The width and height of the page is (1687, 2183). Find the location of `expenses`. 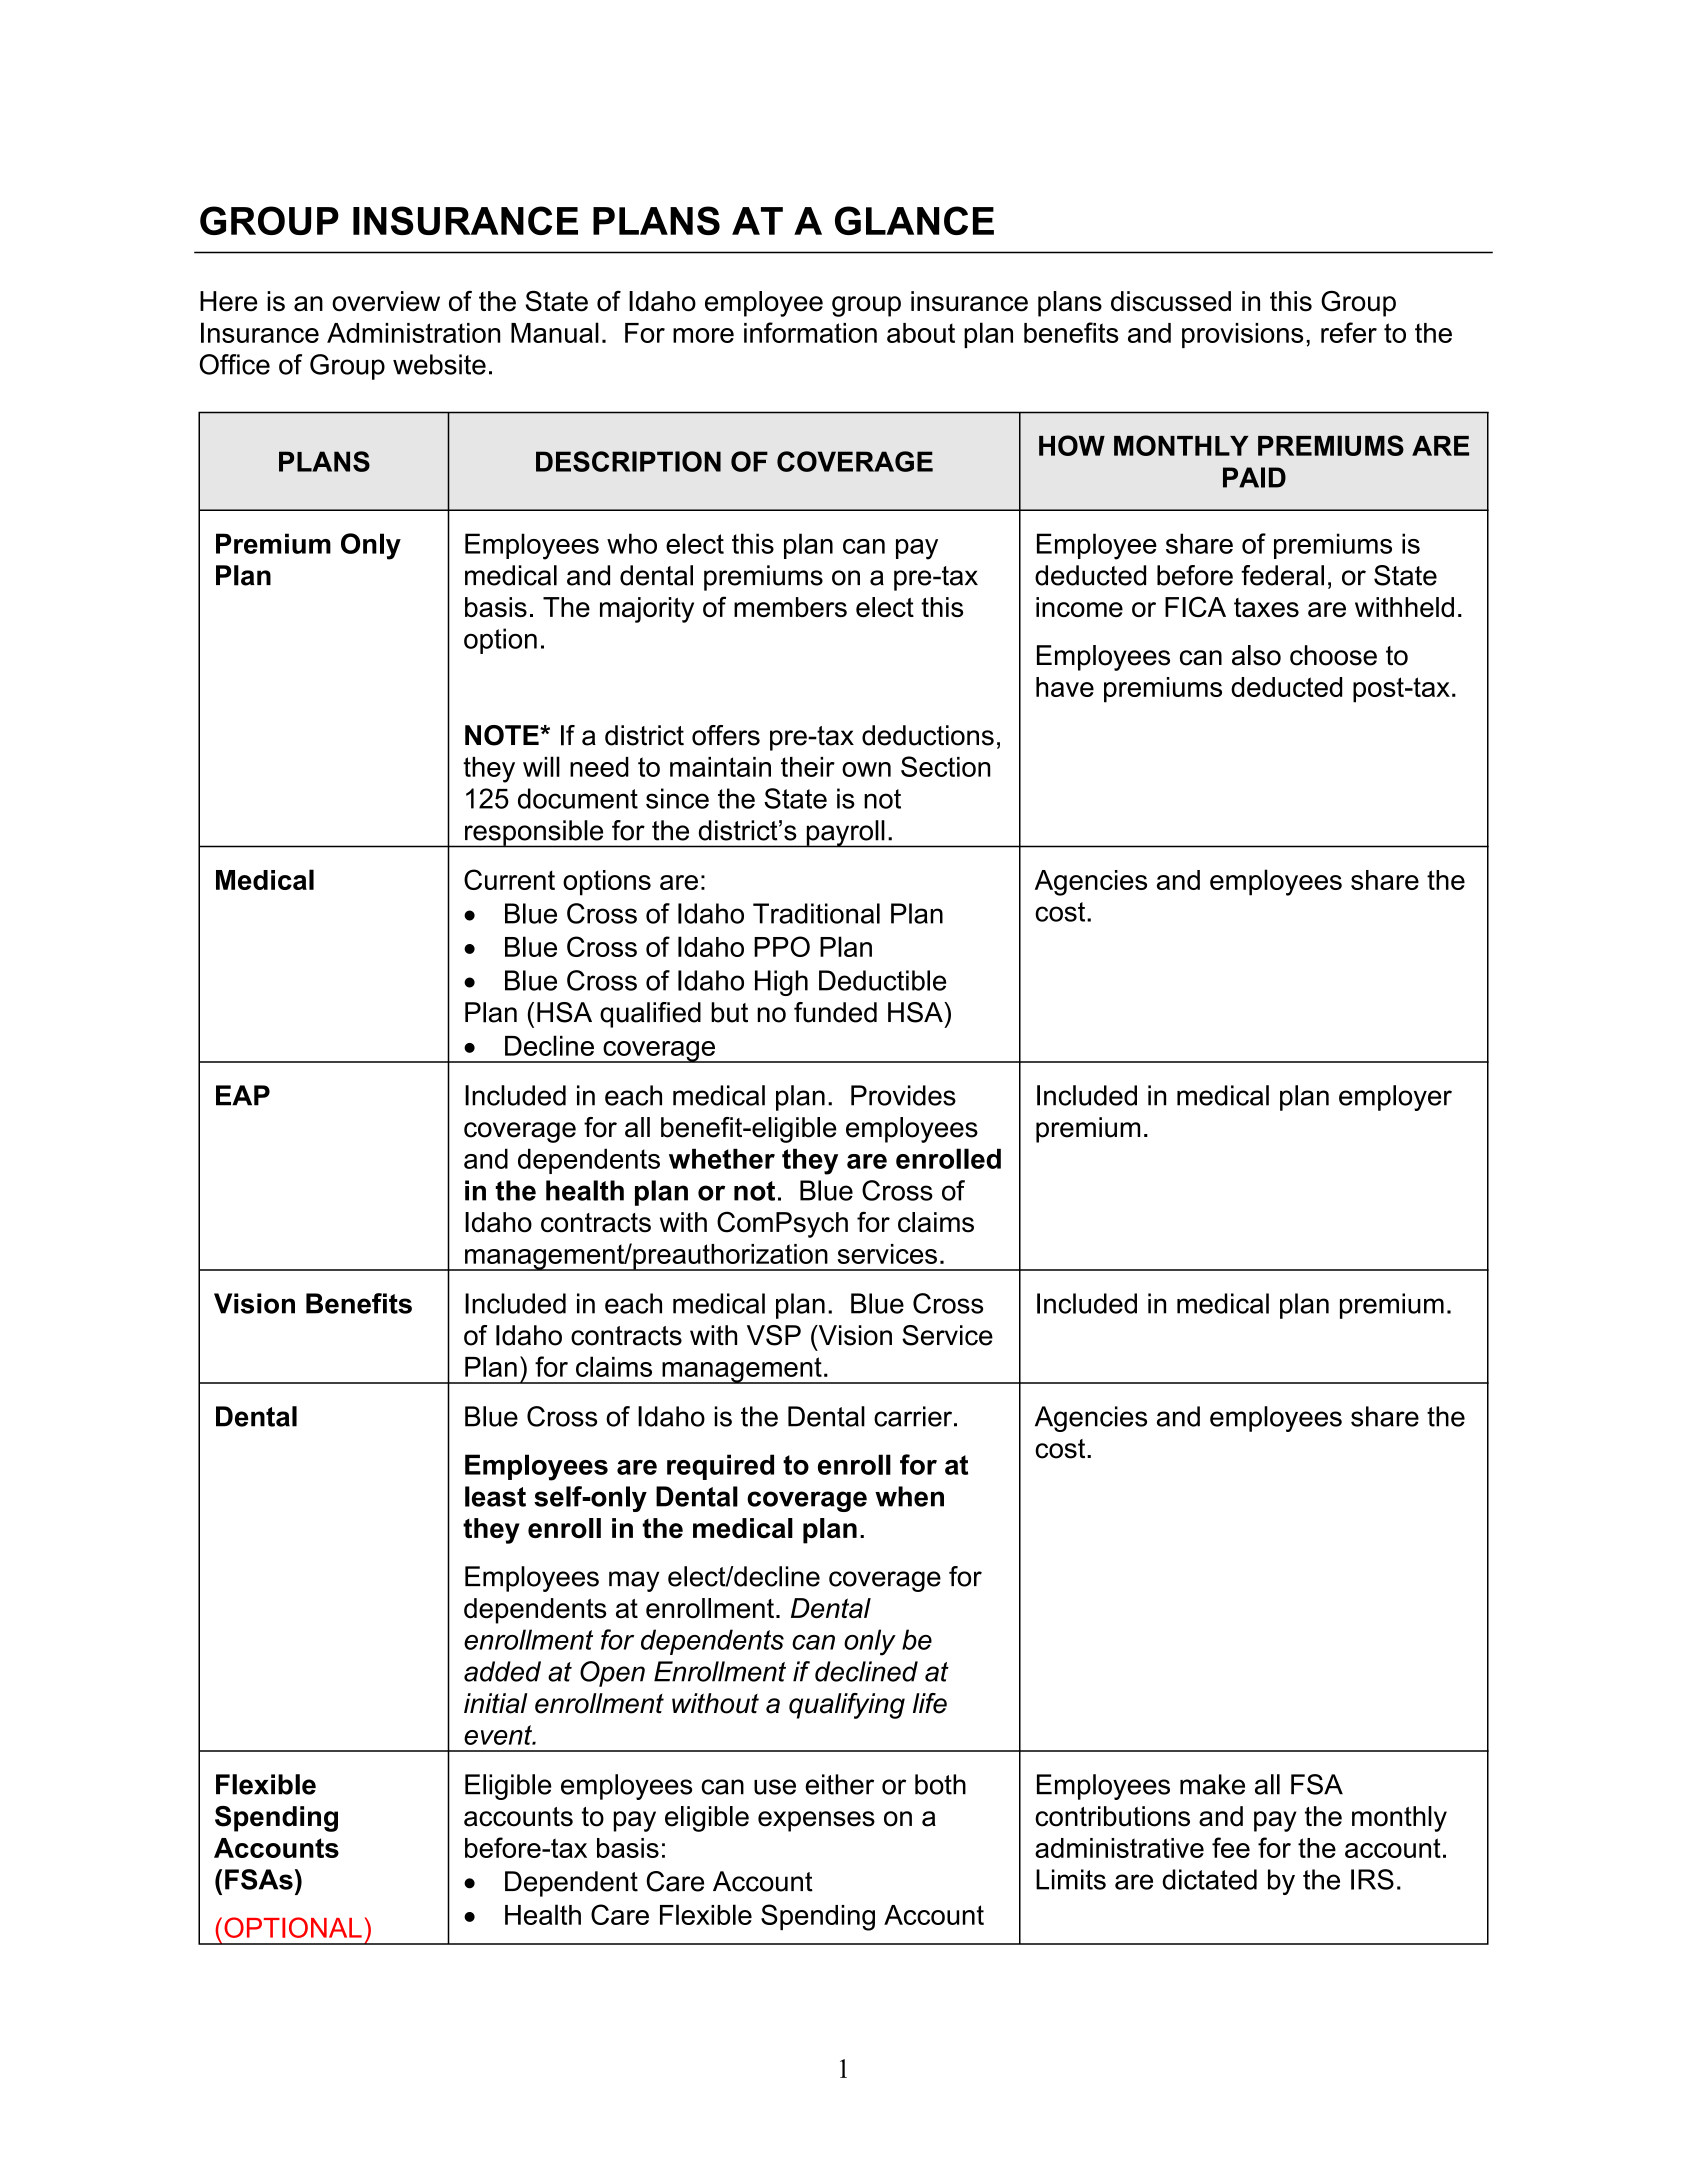

expenses is located at coordinates (816, 1821).
